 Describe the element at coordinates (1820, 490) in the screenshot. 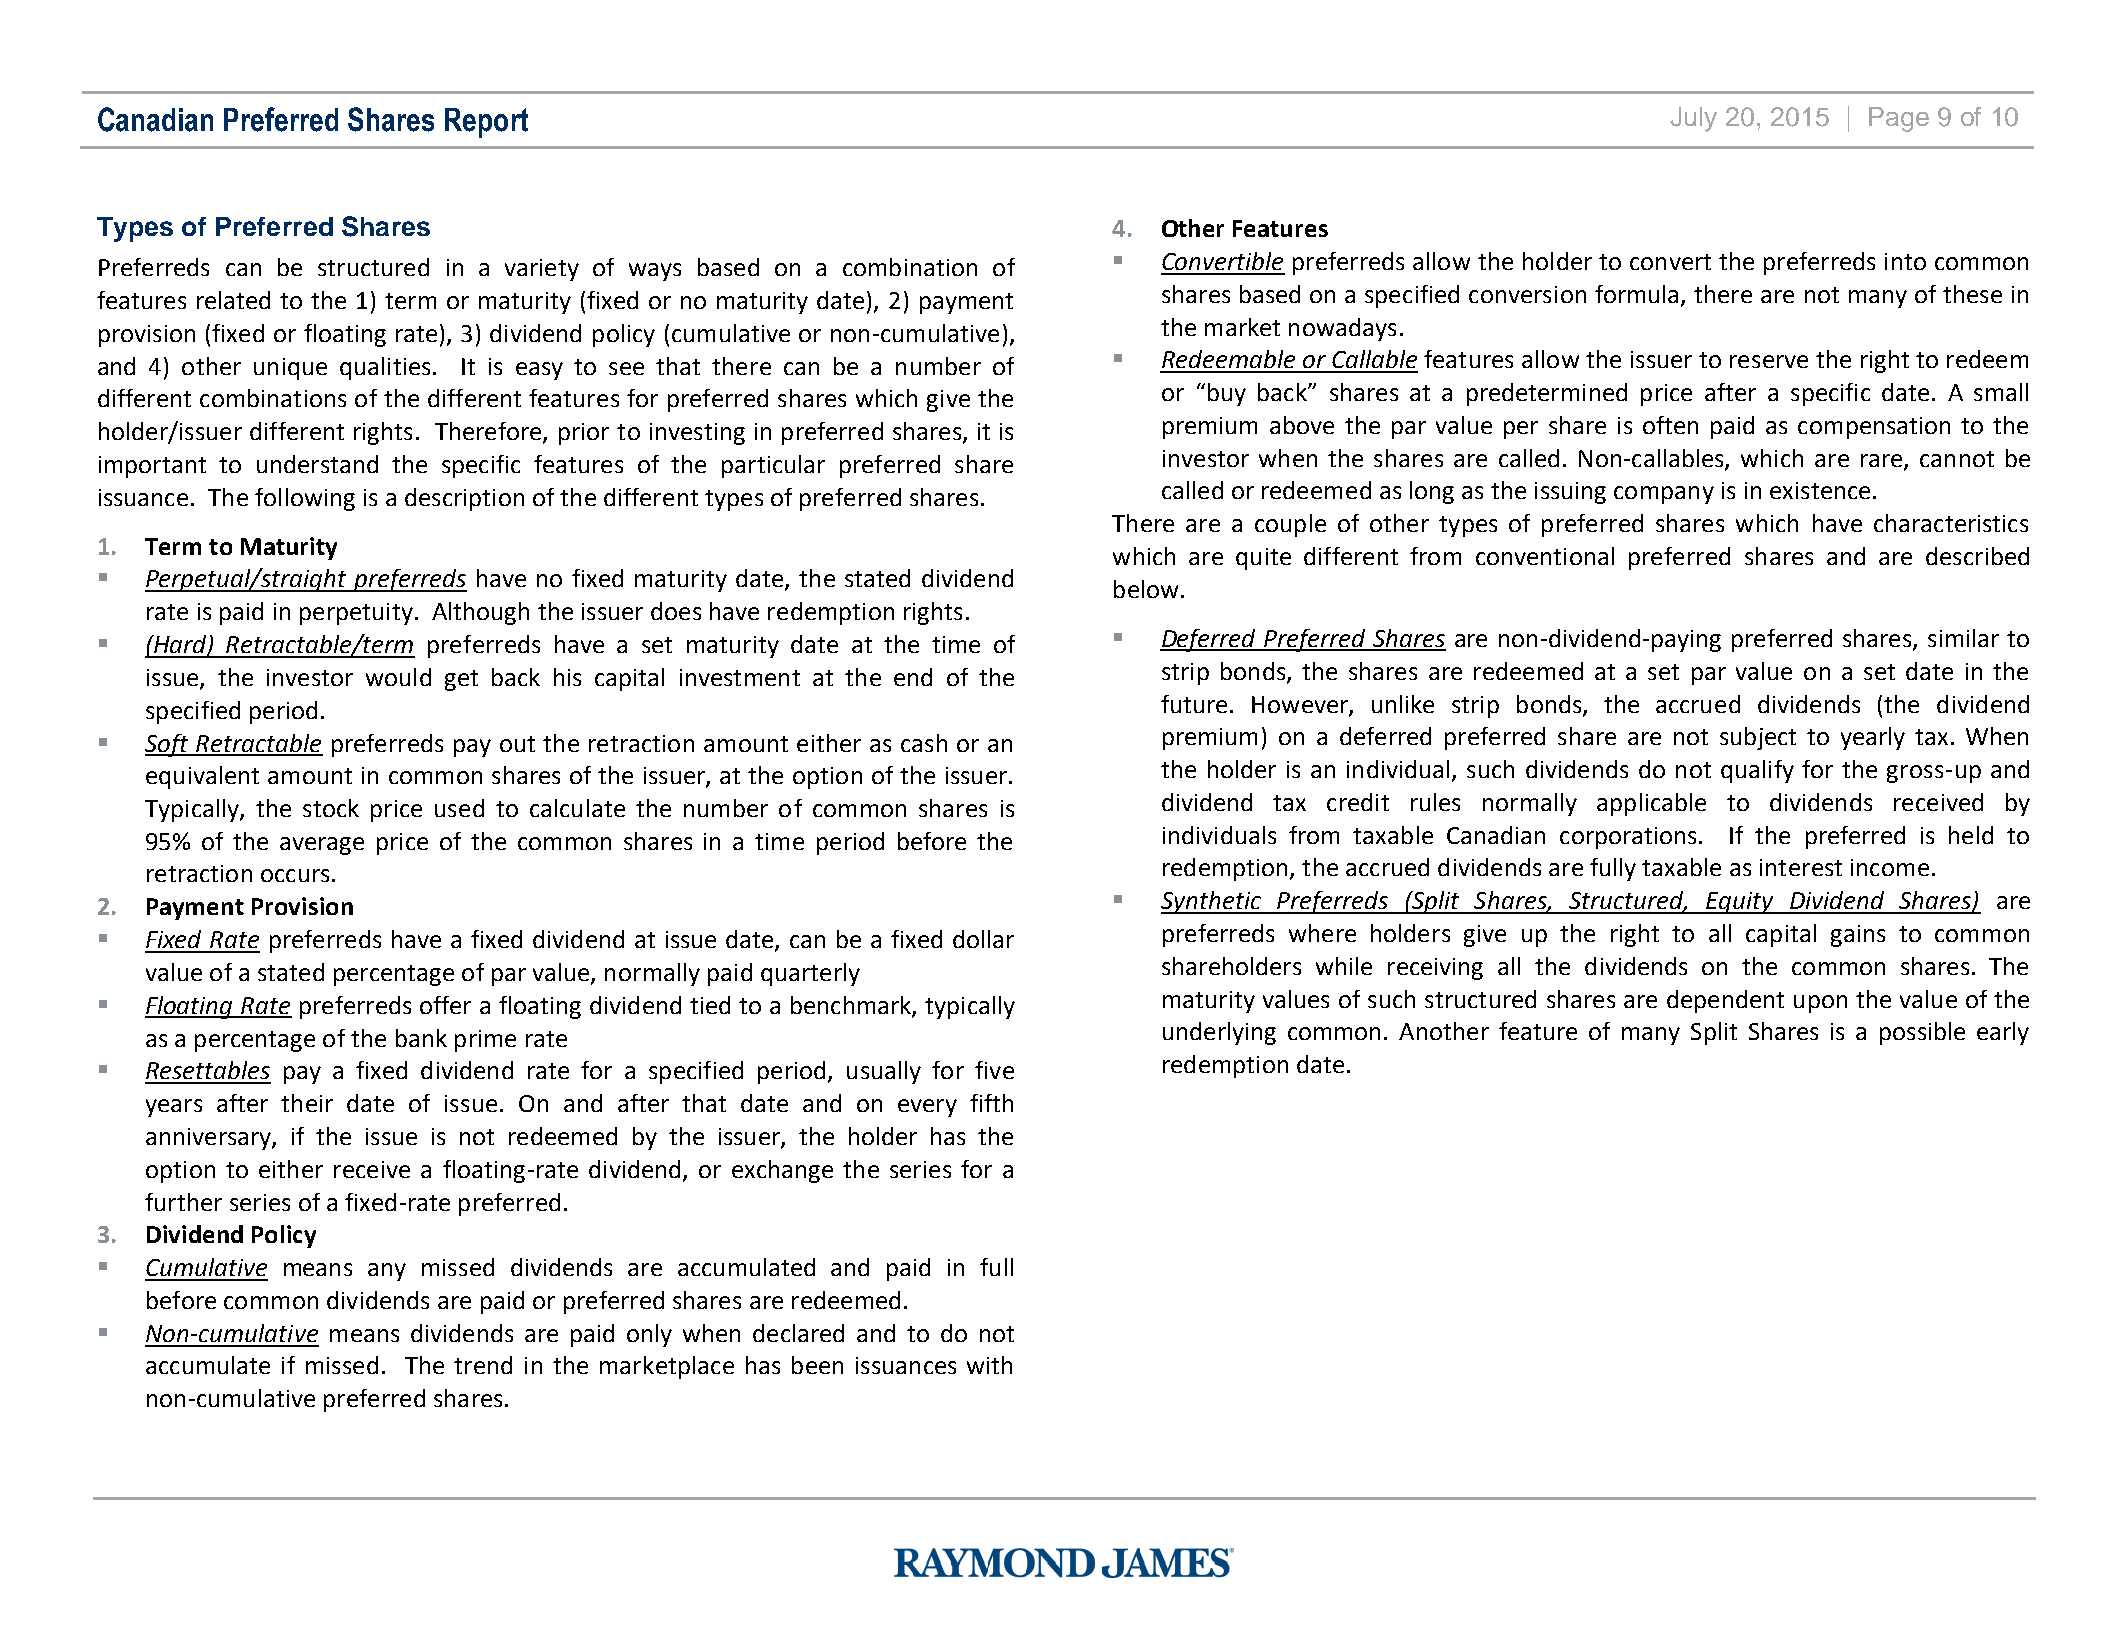

I see `existence` at that location.
